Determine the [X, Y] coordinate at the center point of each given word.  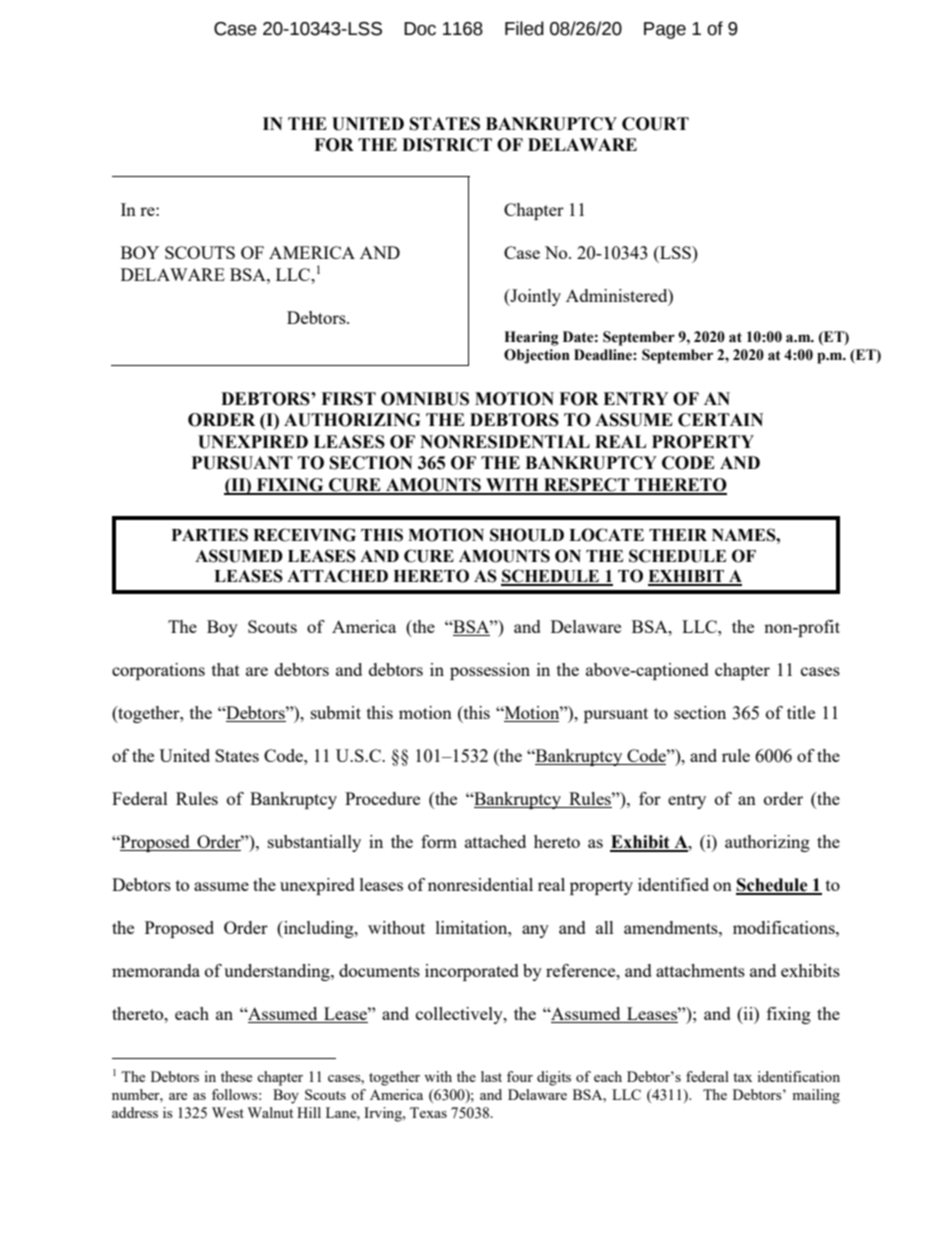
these [236, 1076]
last [491, 1076]
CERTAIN [720, 420]
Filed [524, 28]
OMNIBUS [425, 399]
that [226, 669]
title [801, 712]
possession [490, 671]
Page [665, 30]
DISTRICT [447, 145]
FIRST [348, 399]
